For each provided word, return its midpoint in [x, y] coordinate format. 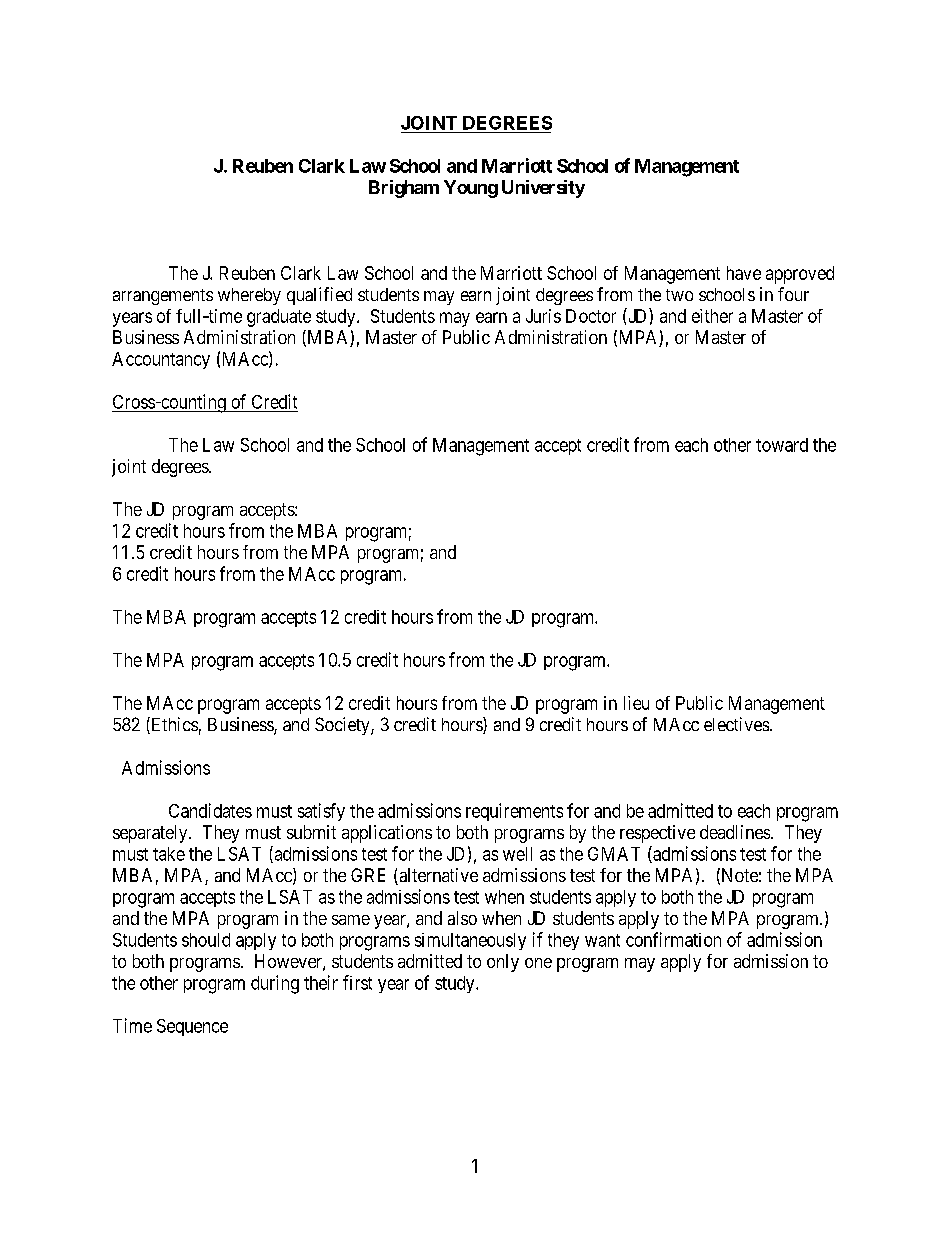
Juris [543, 316]
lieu [636, 703]
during [275, 984]
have [744, 273]
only [503, 963]
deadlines [736, 832]
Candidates [210, 810]
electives [737, 724]
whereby [249, 296]
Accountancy [161, 360]
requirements [514, 812]
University [543, 189]
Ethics [173, 725]
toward [782, 445]
